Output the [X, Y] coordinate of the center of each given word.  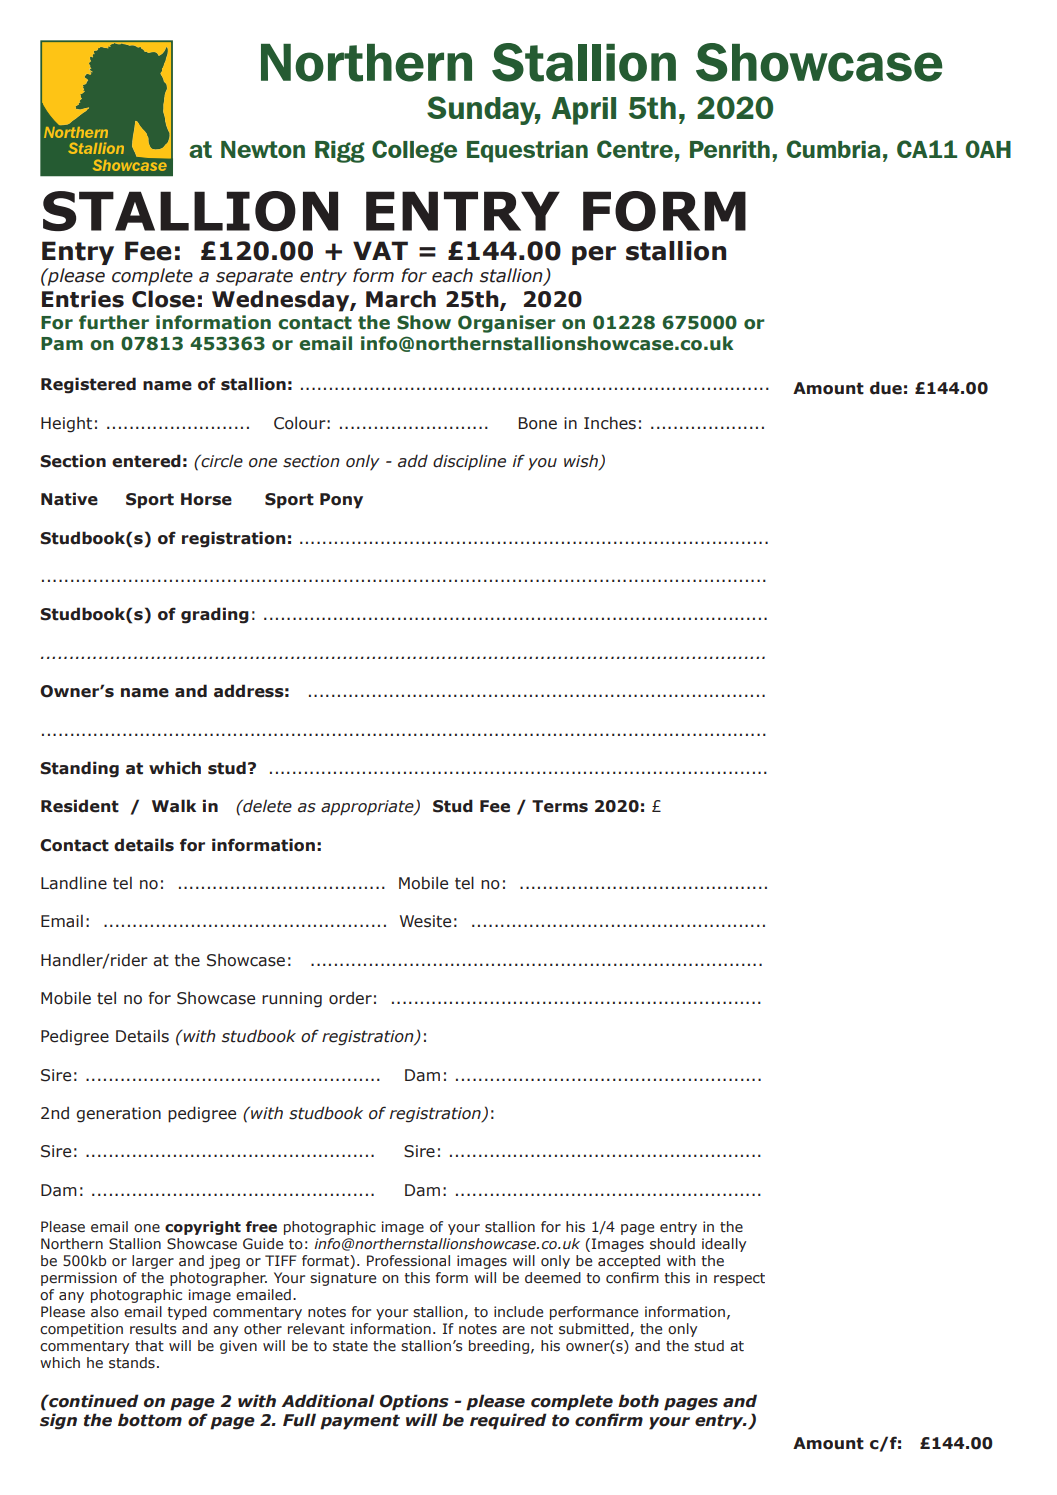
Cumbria [833, 149]
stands [132, 1363]
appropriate [368, 808]
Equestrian [527, 152]
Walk [174, 806]
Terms [560, 806]
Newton [263, 149]
